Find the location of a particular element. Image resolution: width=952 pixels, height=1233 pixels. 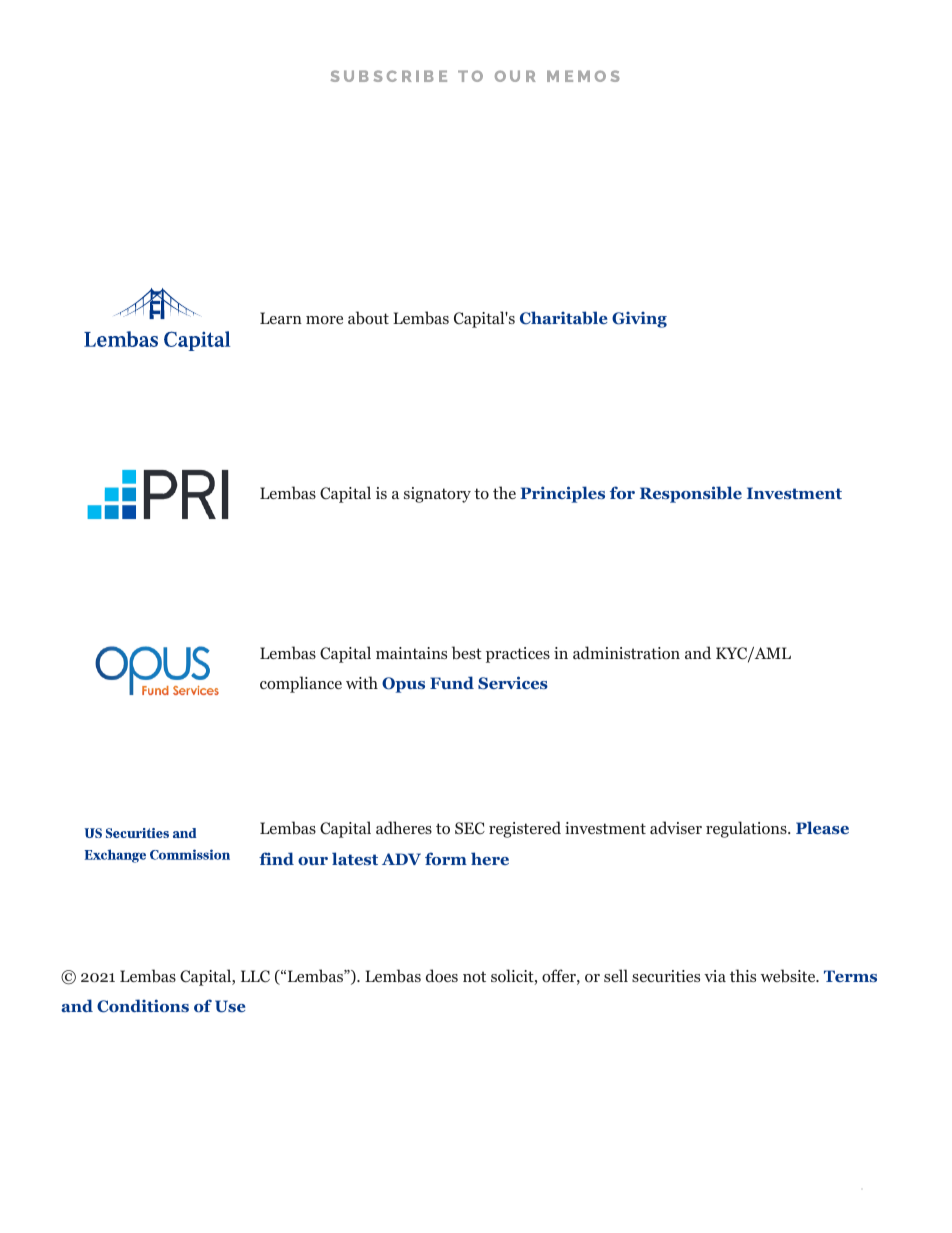

practices is located at coordinates (518, 655).
